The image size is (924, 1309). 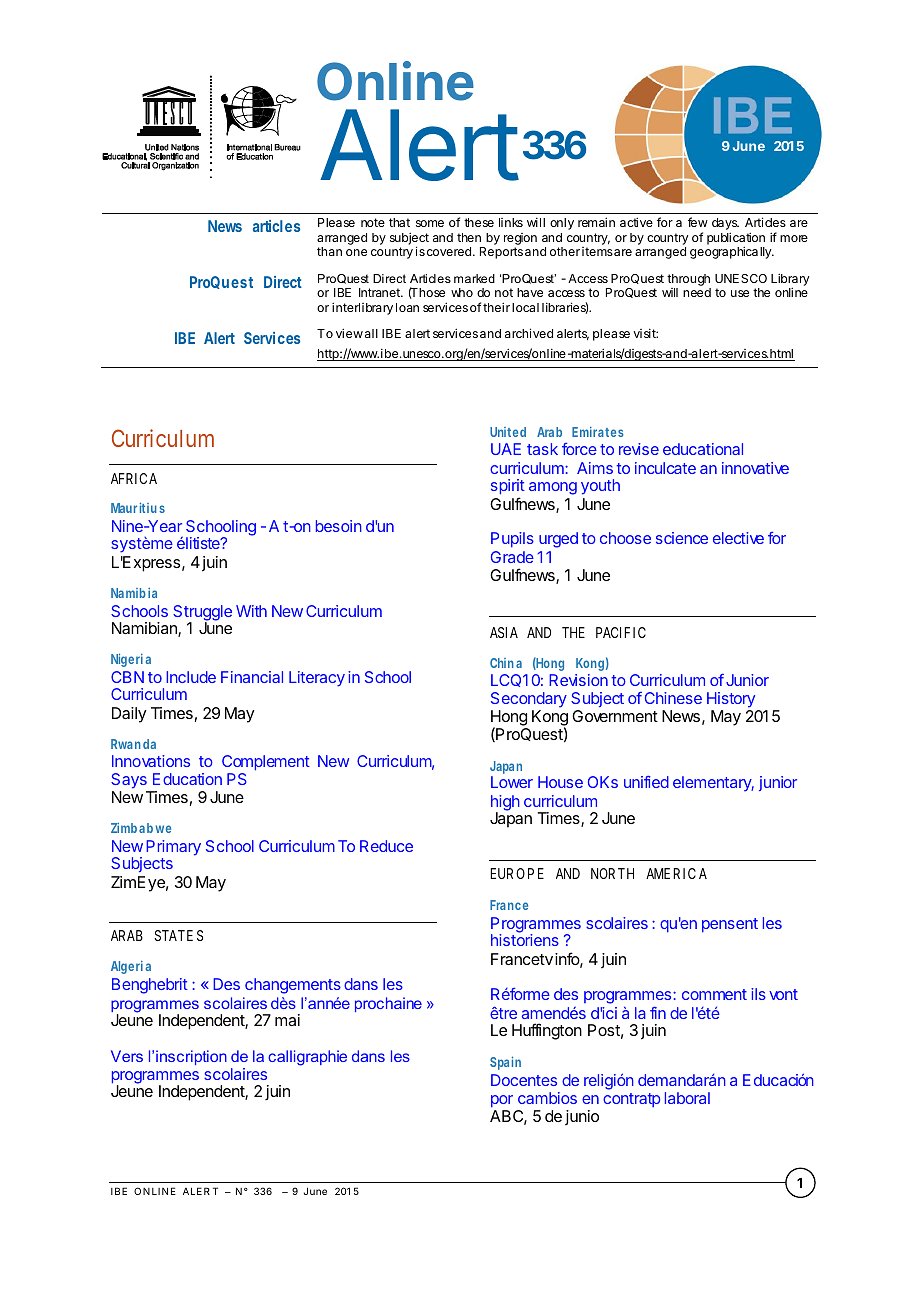 What do you see at coordinates (202, 614) in the image?
I see `Struggle` at bounding box center [202, 614].
